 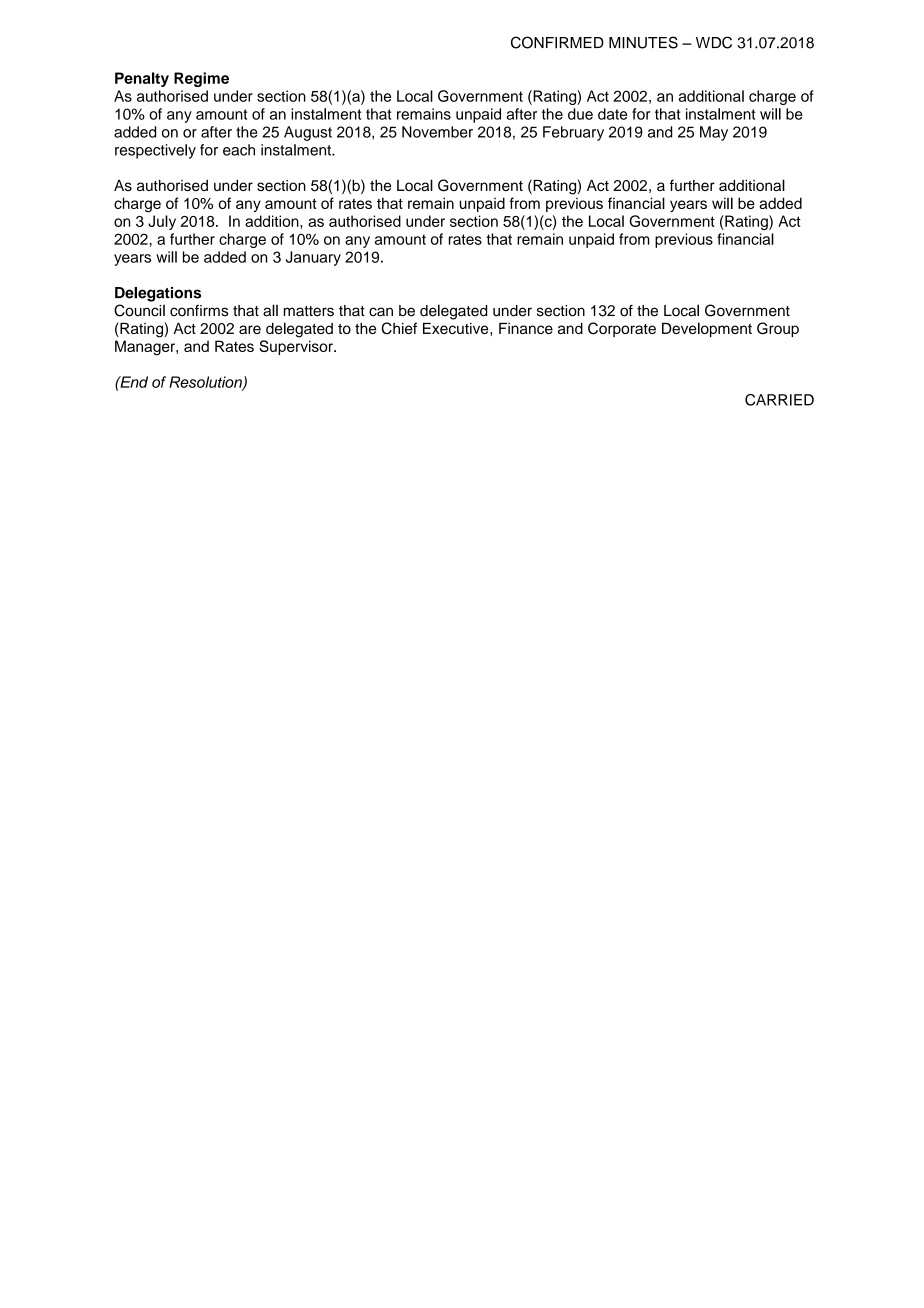 What do you see at coordinates (201, 79) in the screenshot?
I see `Regime` at bounding box center [201, 79].
